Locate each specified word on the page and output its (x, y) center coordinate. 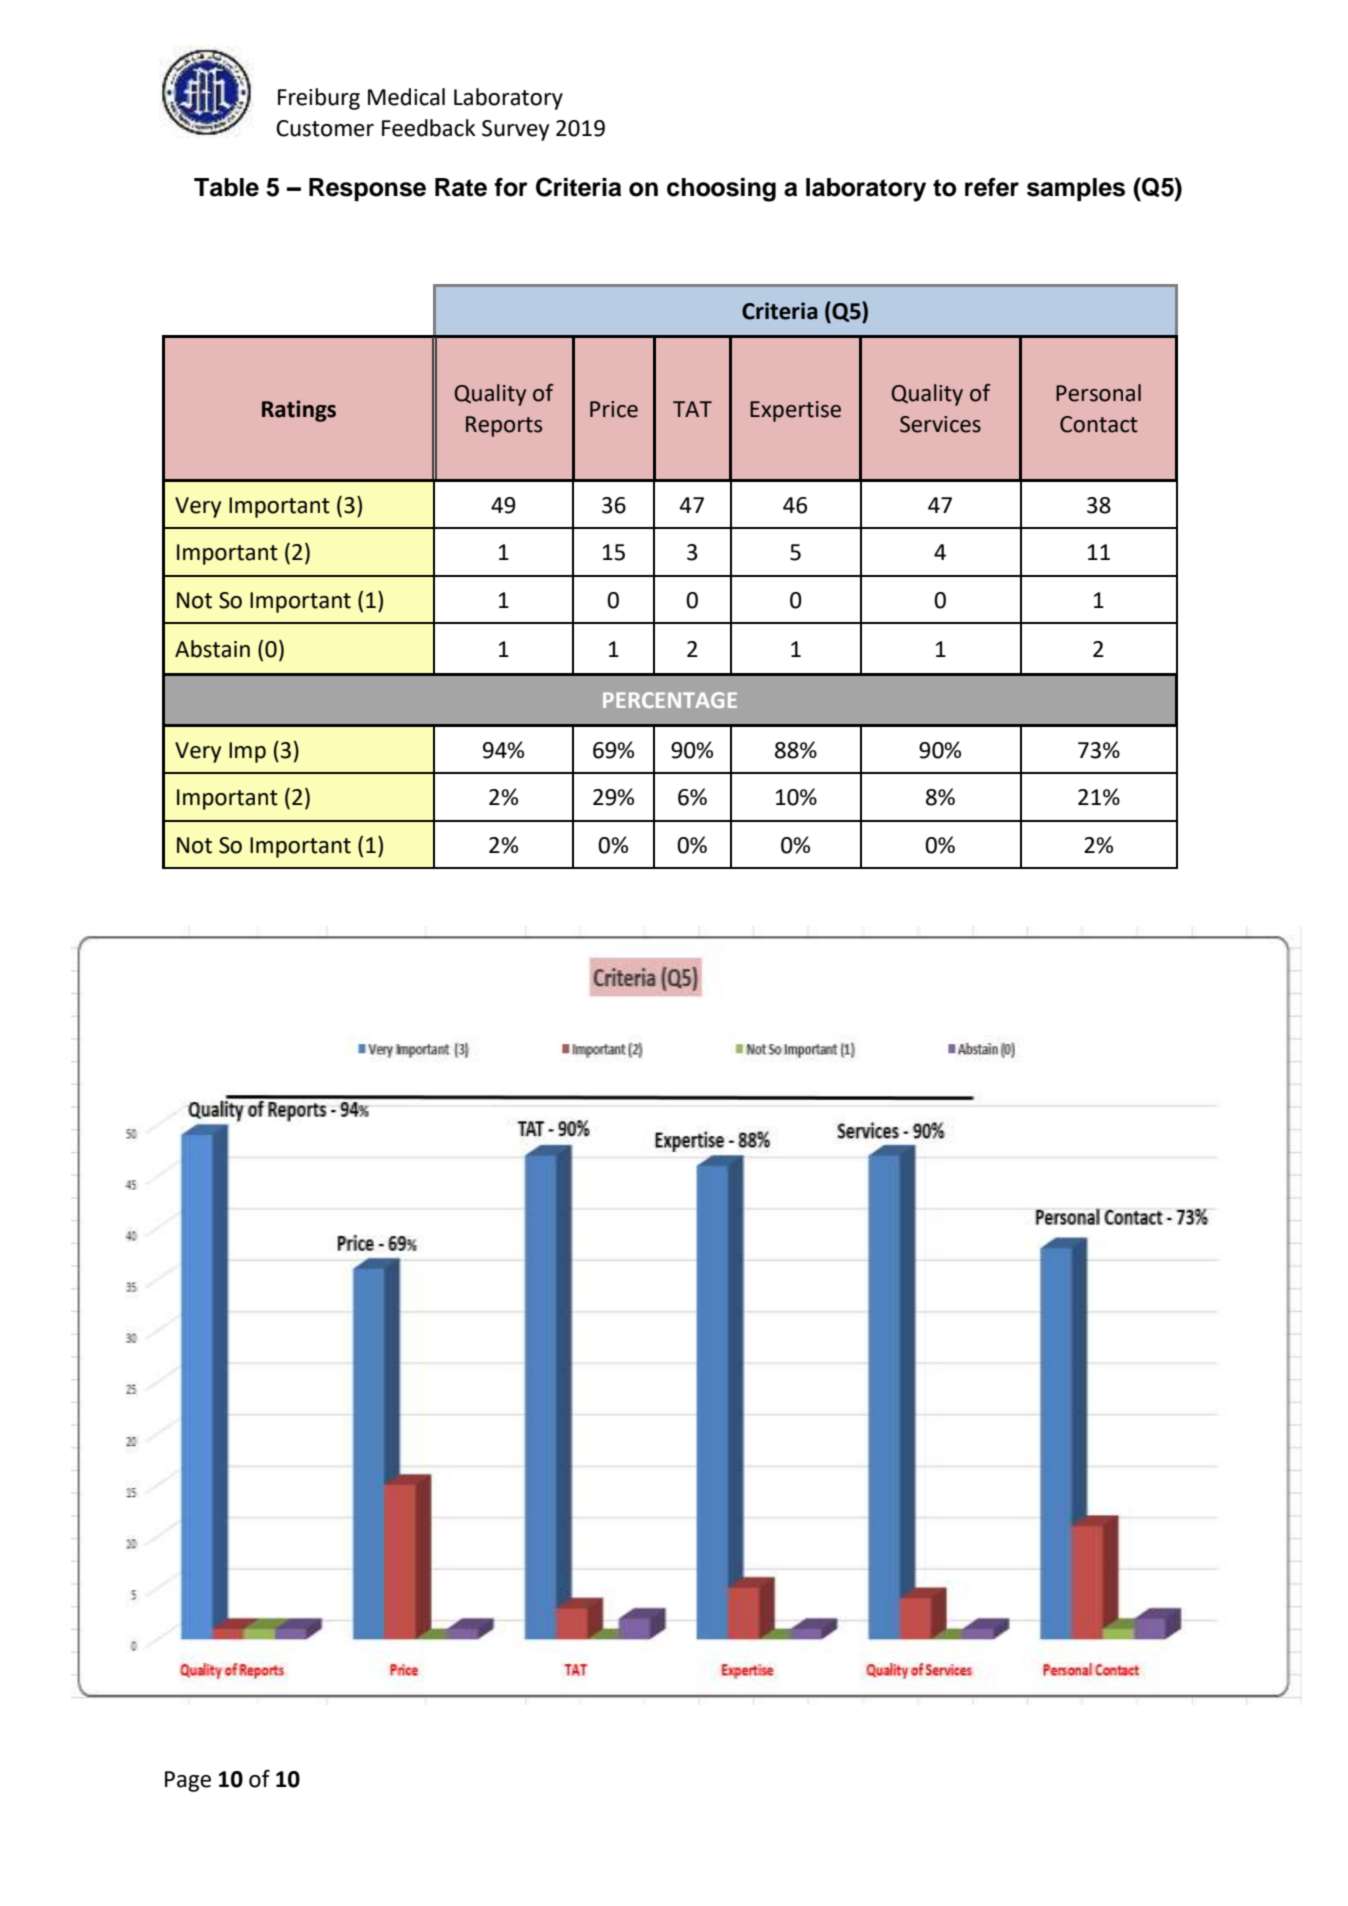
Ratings (299, 411)
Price (614, 409)
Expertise (795, 411)
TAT (692, 409)
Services (940, 424)
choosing (721, 190)
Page (188, 1781)
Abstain (212, 649)
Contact (1099, 424)
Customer (325, 128)
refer (992, 187)
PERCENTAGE (670, 700)
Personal (1098, 393)
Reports (504, 426)
